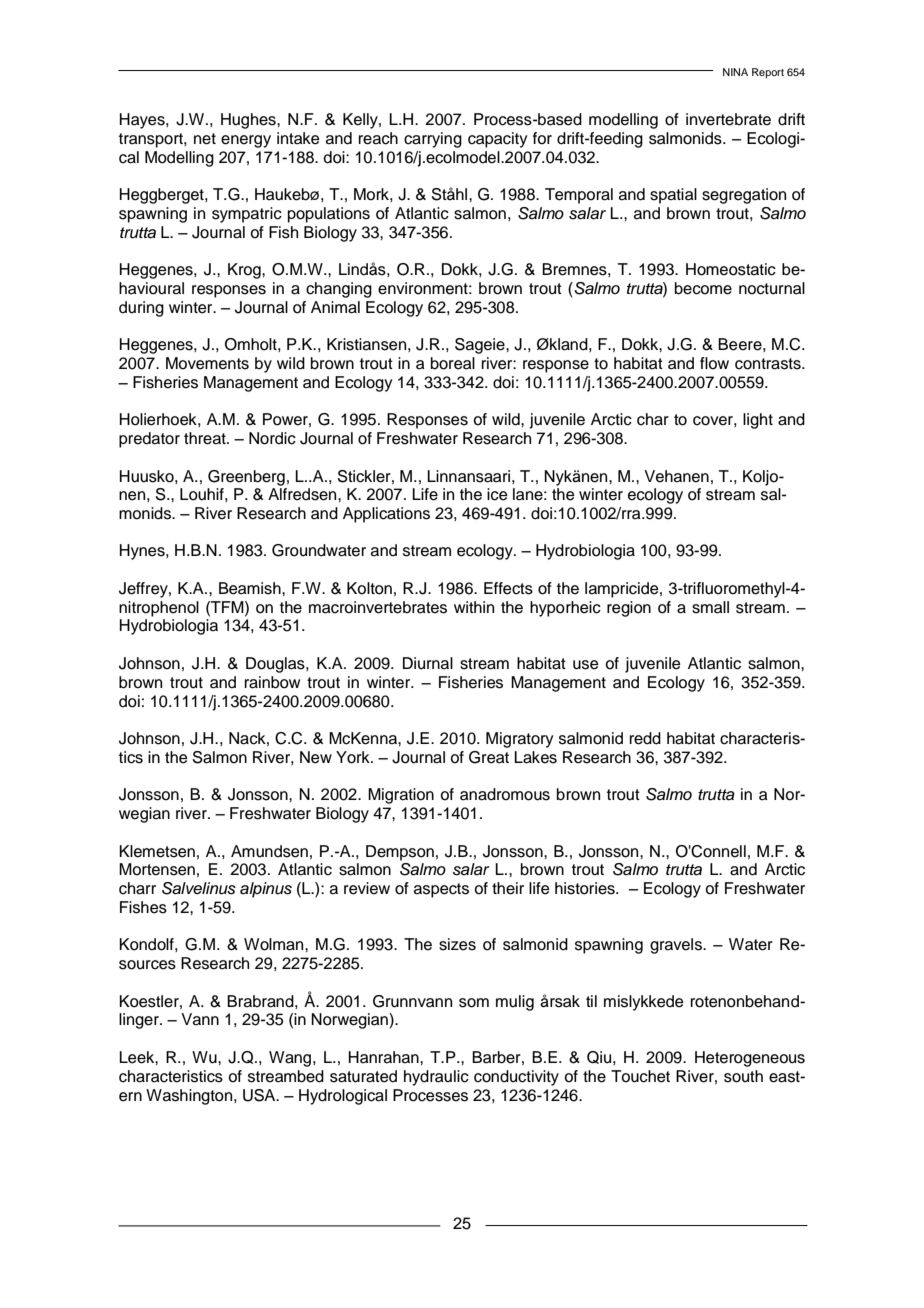 This screenshot has height=1308, width=924. I want to click on light, so click(758, 421).
